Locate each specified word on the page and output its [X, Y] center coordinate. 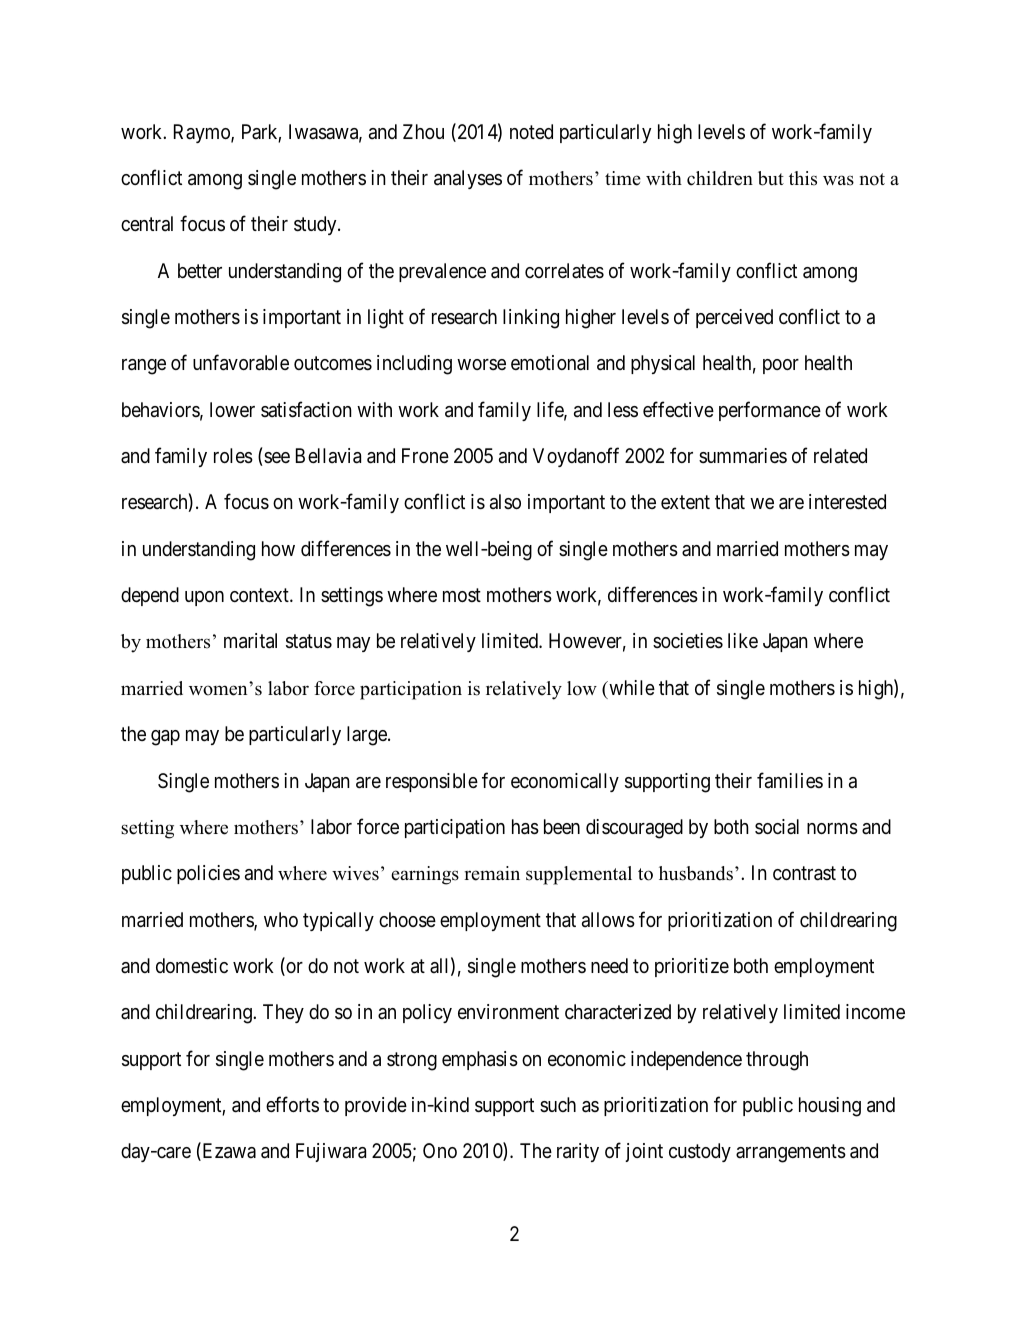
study [316, 225]
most [462, 595]
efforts [292, 1104]
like [743, 640]
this [803, 178]
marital [250, 641]
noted [531, 131]
